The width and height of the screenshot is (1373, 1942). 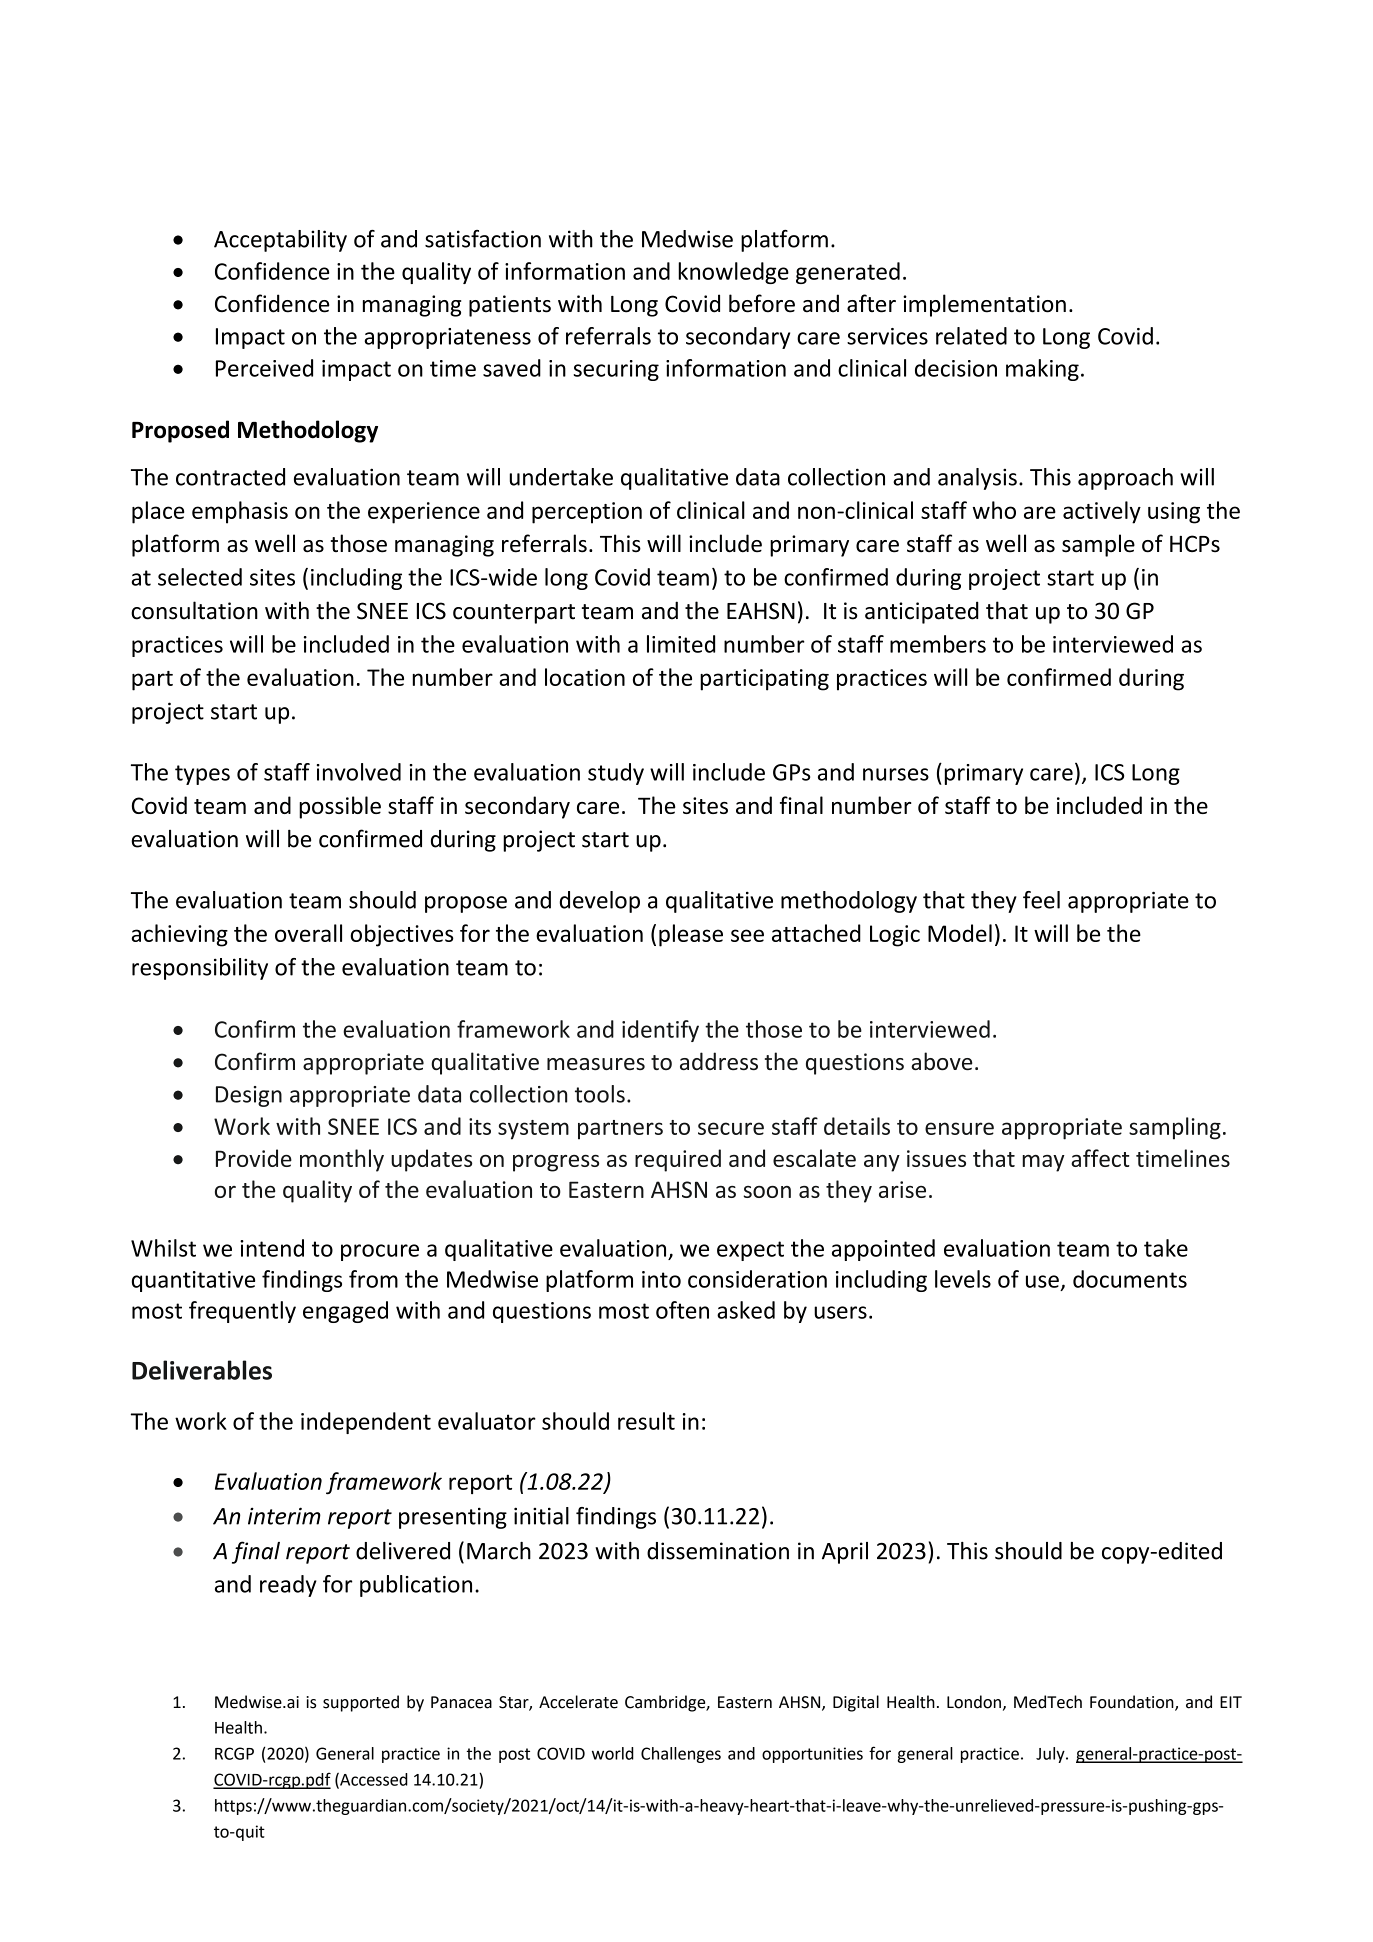 What do you see at coordinates (308, 933) in the screenshot?
I see `overall` at bounding box center [308, 933].
